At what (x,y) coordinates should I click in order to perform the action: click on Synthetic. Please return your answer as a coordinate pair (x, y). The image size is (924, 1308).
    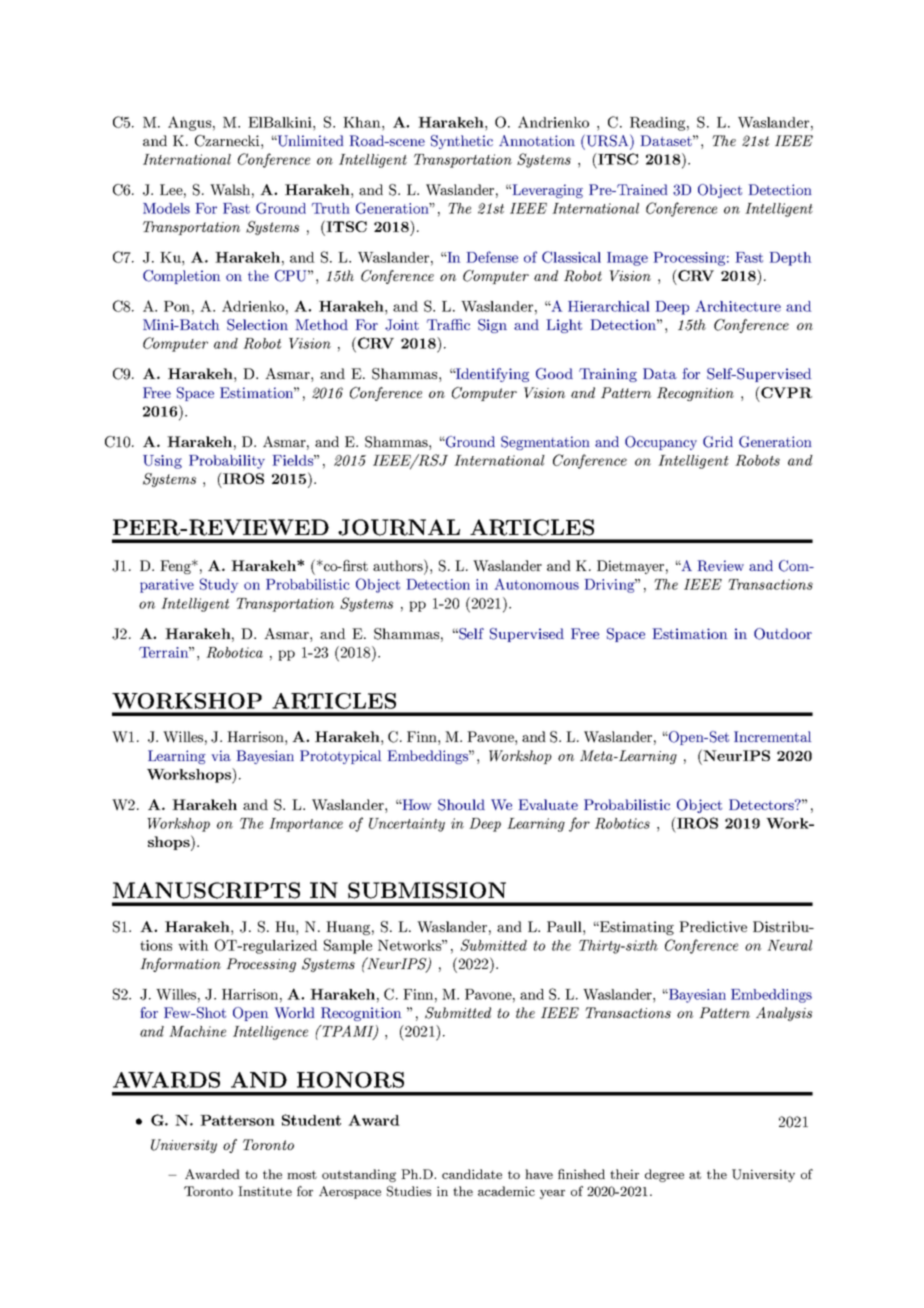
    Looking at the image, I should click on (462, 142).
